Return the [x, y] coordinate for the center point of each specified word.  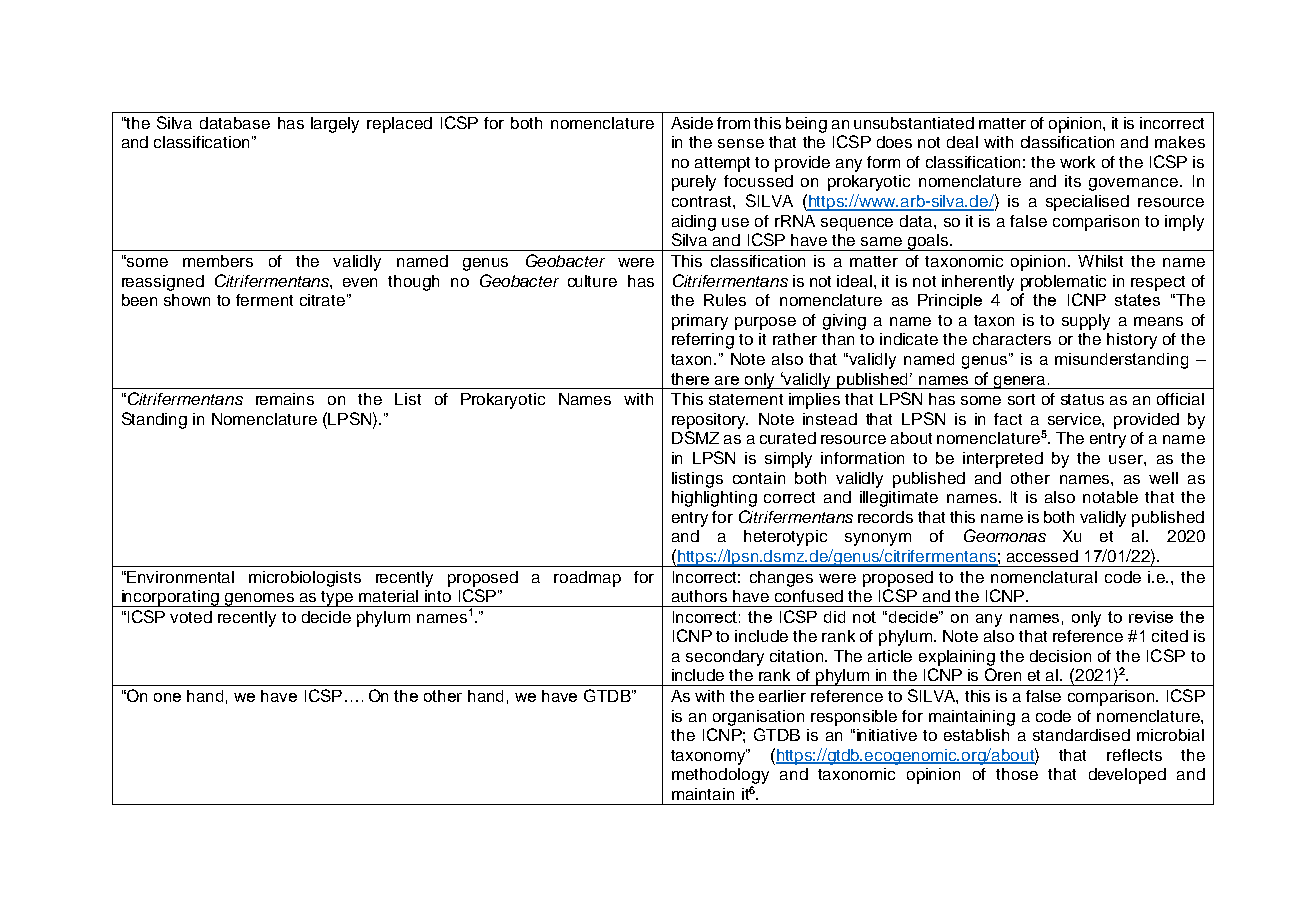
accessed [1042, 556]
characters [1012, 339]
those [1017, 774]
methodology [720, 777]
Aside [692, 123]
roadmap [587, 579]
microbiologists [305, 579]
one [167, 697]
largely [335, 125]
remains [285, 399]
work [1077, 162]
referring [703, 341]
